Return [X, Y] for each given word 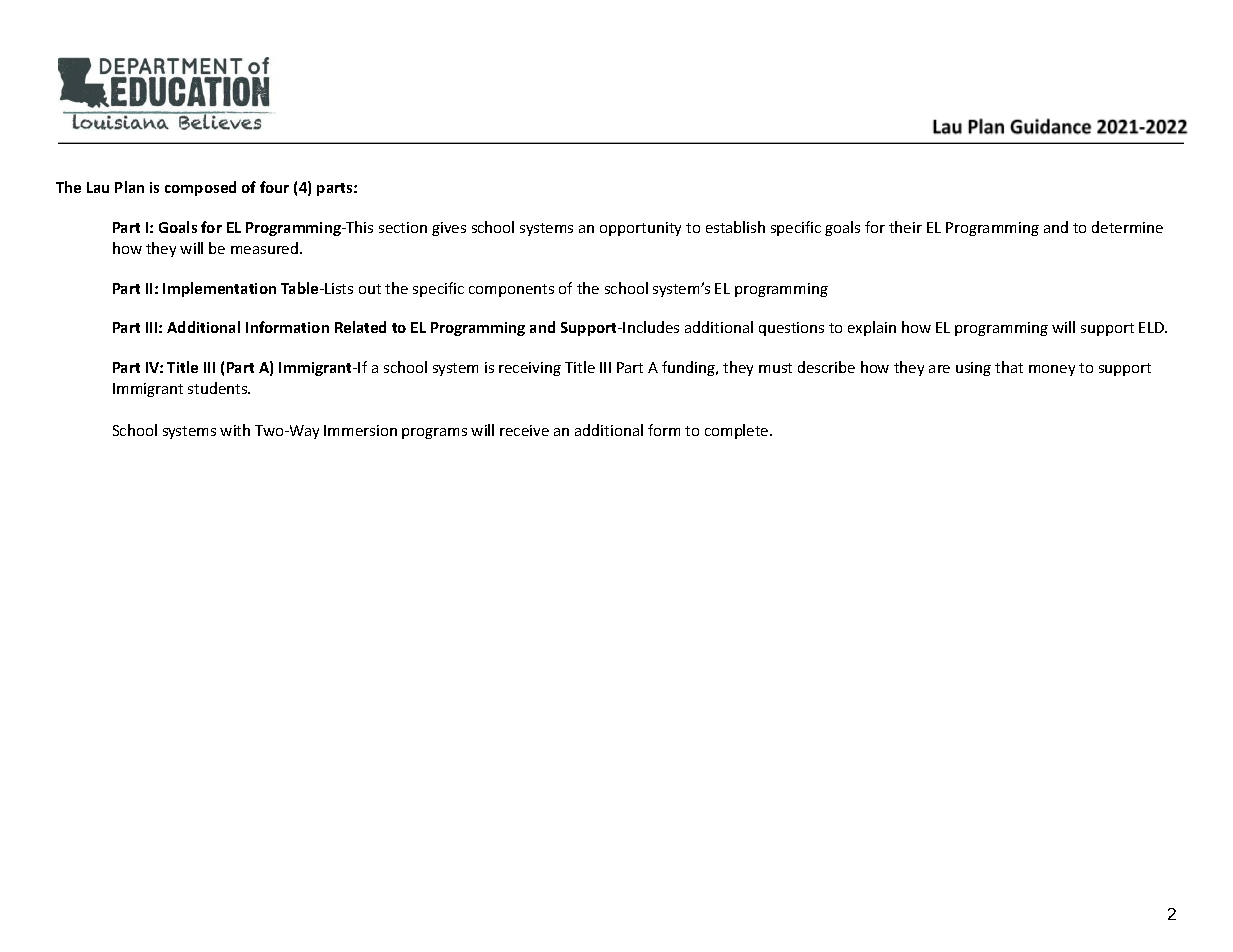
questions [791, 329]
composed [200, 188]
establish [735, 227]
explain [872, 328]
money [1052, 370]
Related [360, 327]
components [511, 290]
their [905, 227]
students [219, 388]
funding [689, 368]
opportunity [640, 229]
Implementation [219, 289]
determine [1127, 227]
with [235, 430]
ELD [1152, 327]
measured [266, 248]
